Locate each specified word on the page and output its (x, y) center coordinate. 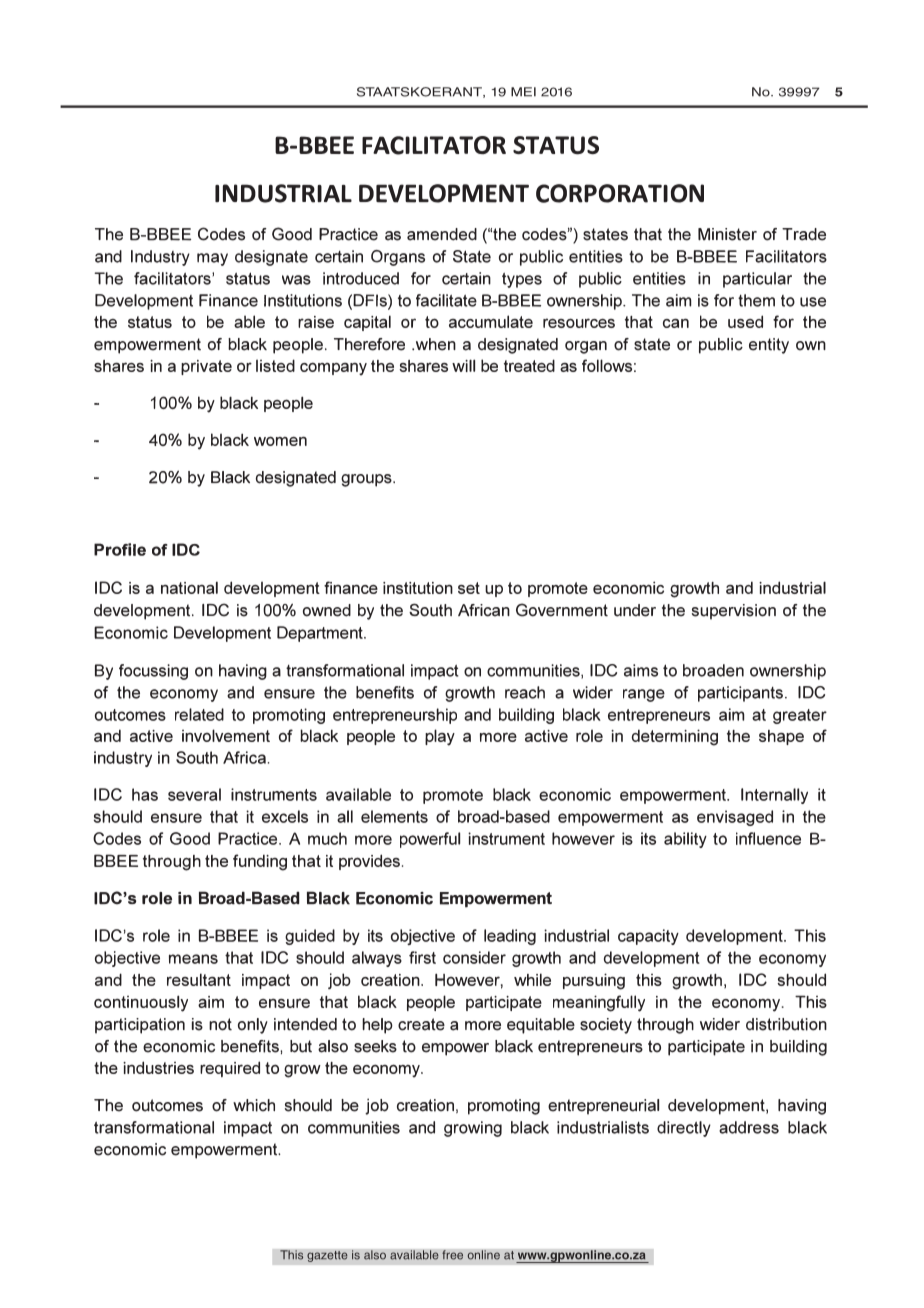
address (749, 1127)
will (463, 365)
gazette (327, 1256)
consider (474, 957)
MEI (523, 92)
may (212, 259)
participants (742, 694)
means (193, 959)
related (199, 714)
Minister (727, 234)
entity (769, 346)
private (206, 367)
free (452, 1255)
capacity (648, 937)
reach (525, 692)
